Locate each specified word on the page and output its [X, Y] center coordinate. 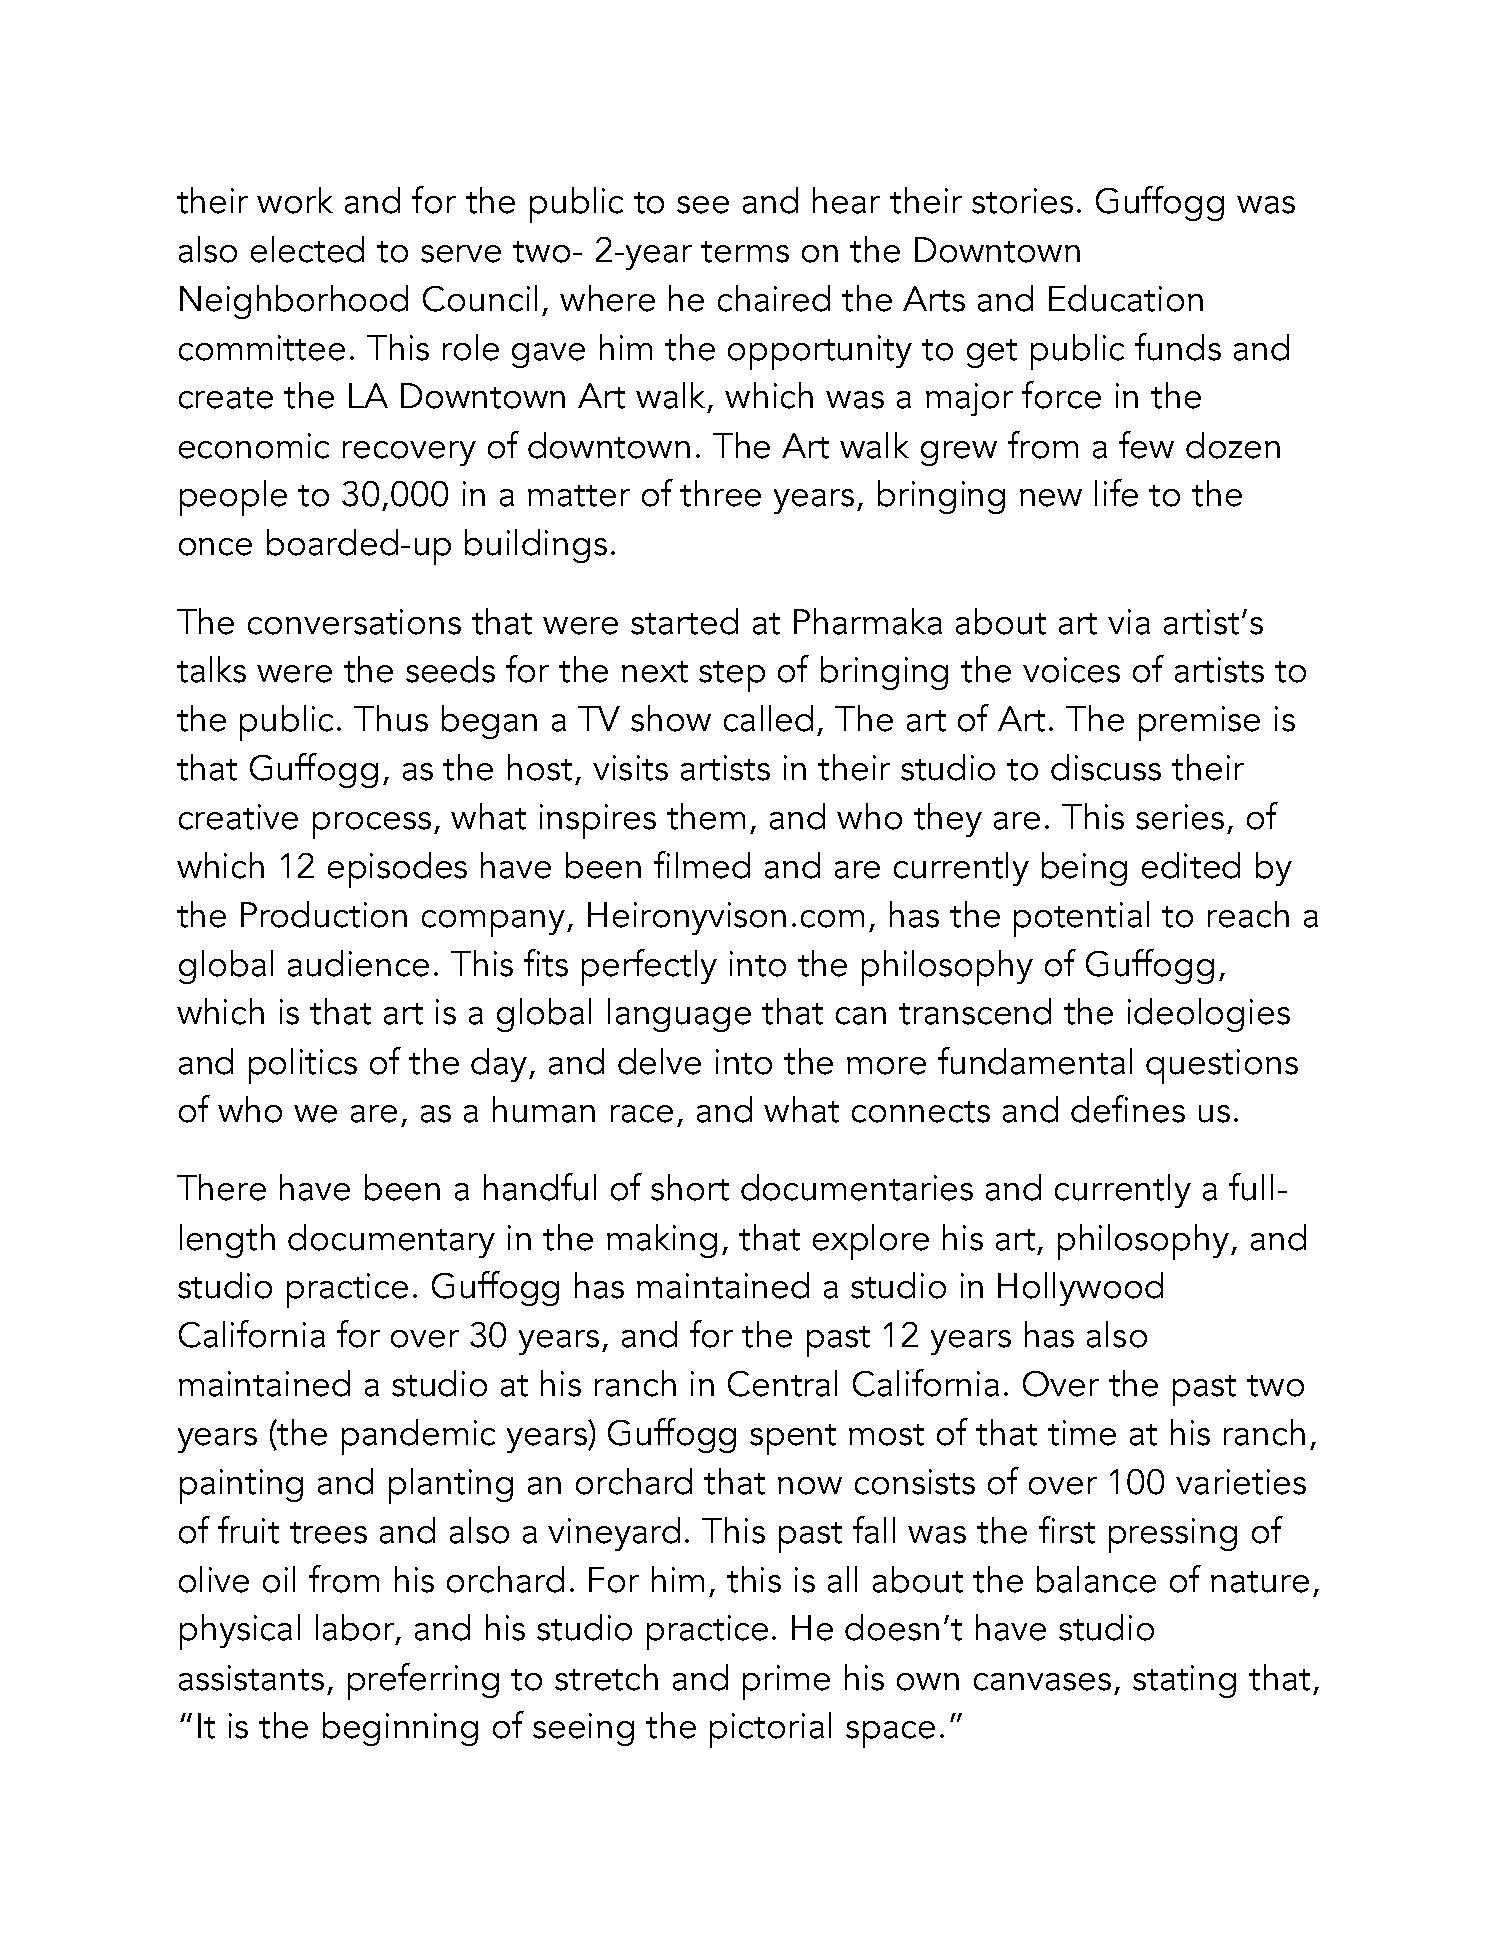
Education [1126, 298]
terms [745, 252]
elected [307, 249]
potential [1081, 919]
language [679, 1015]
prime [786, 1682]
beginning [400, 1729]
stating [1184, 1681]
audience [358, 963]
